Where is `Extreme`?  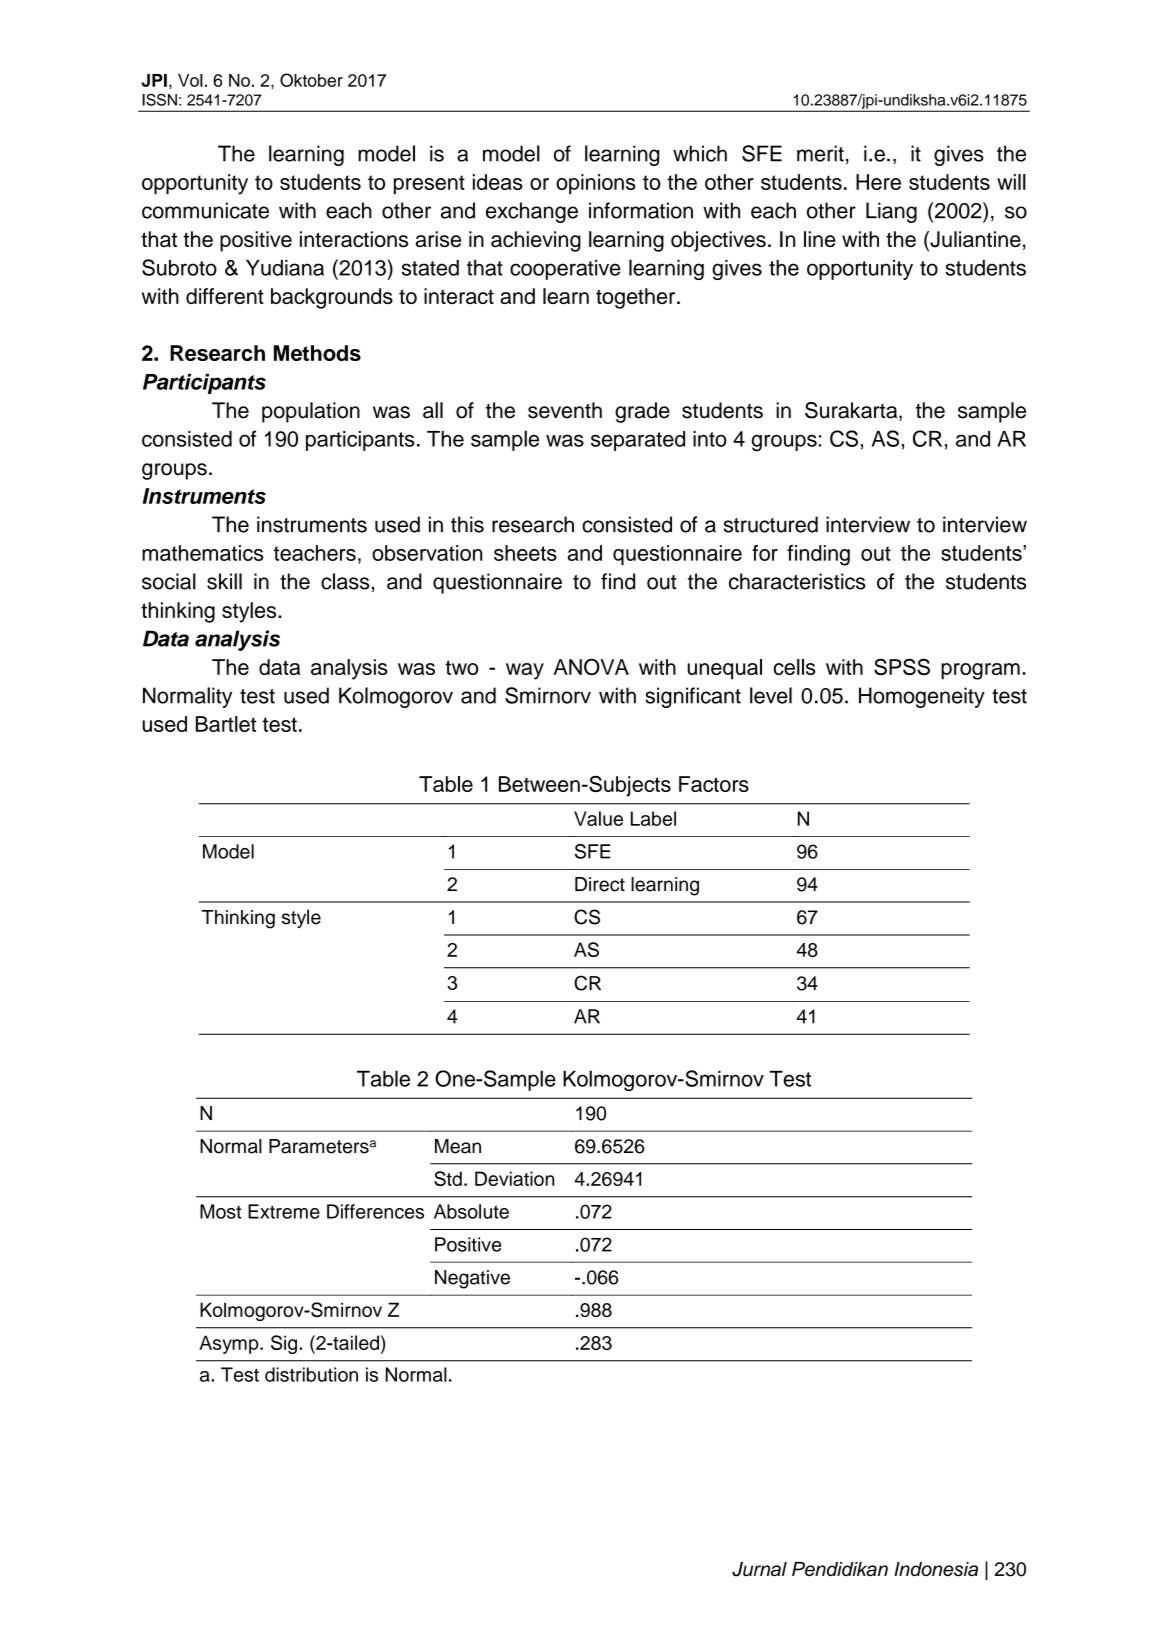
Extreme is located at coordinates (284, 1211).
